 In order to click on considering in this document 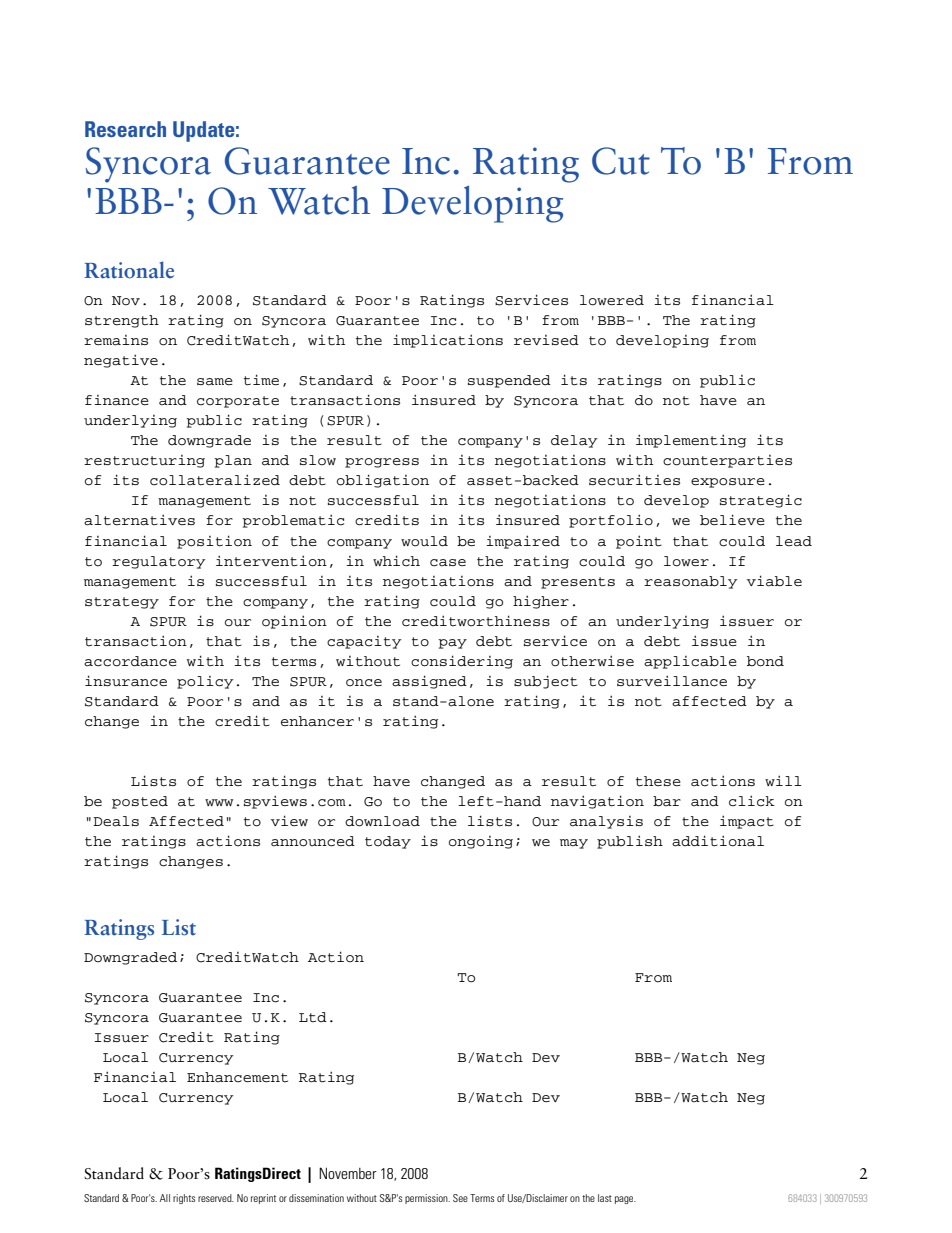, I will do `click(462, 662)`.
